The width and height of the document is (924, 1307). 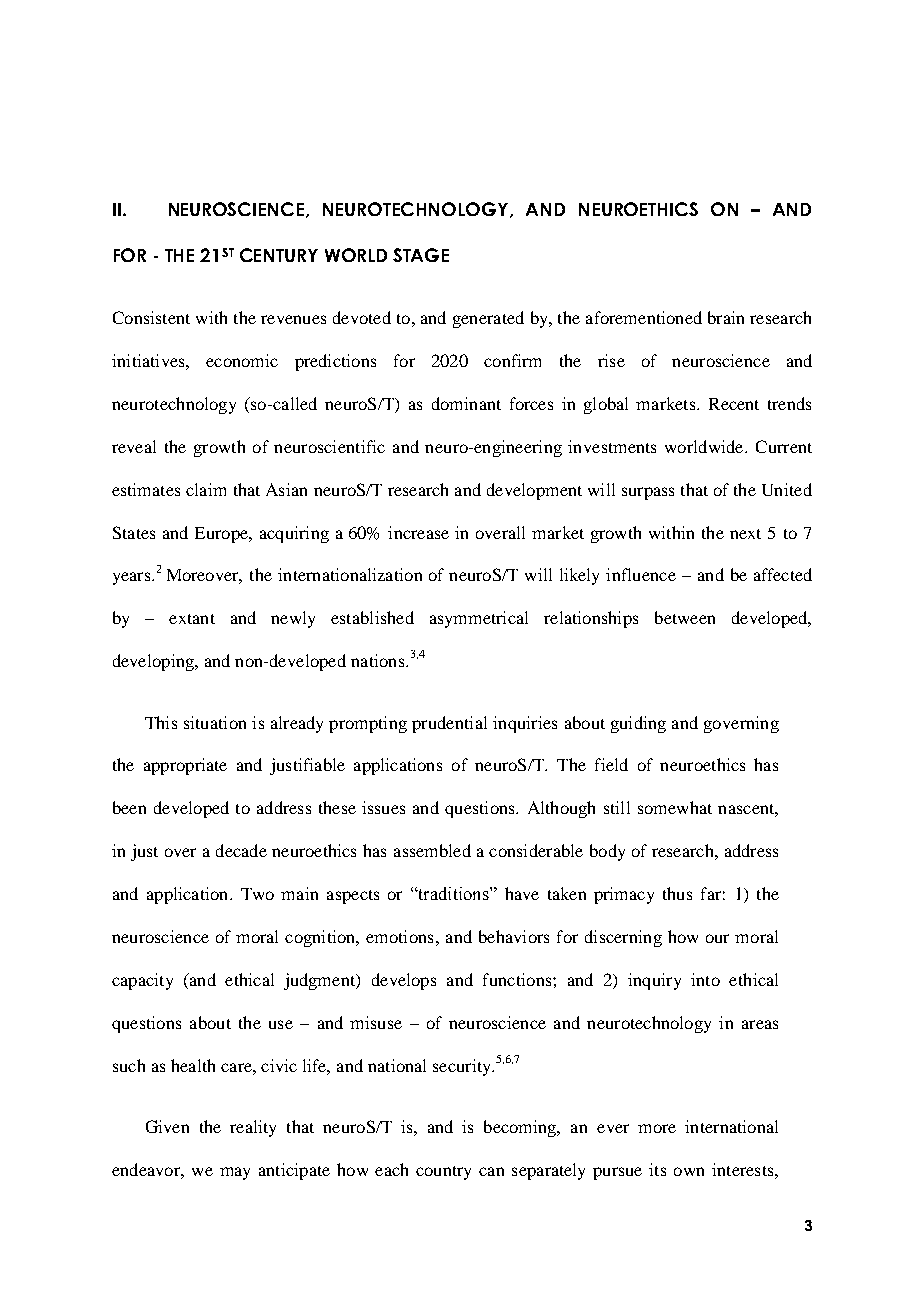 I want to click on Consistent, so click(x=151, y=317).
